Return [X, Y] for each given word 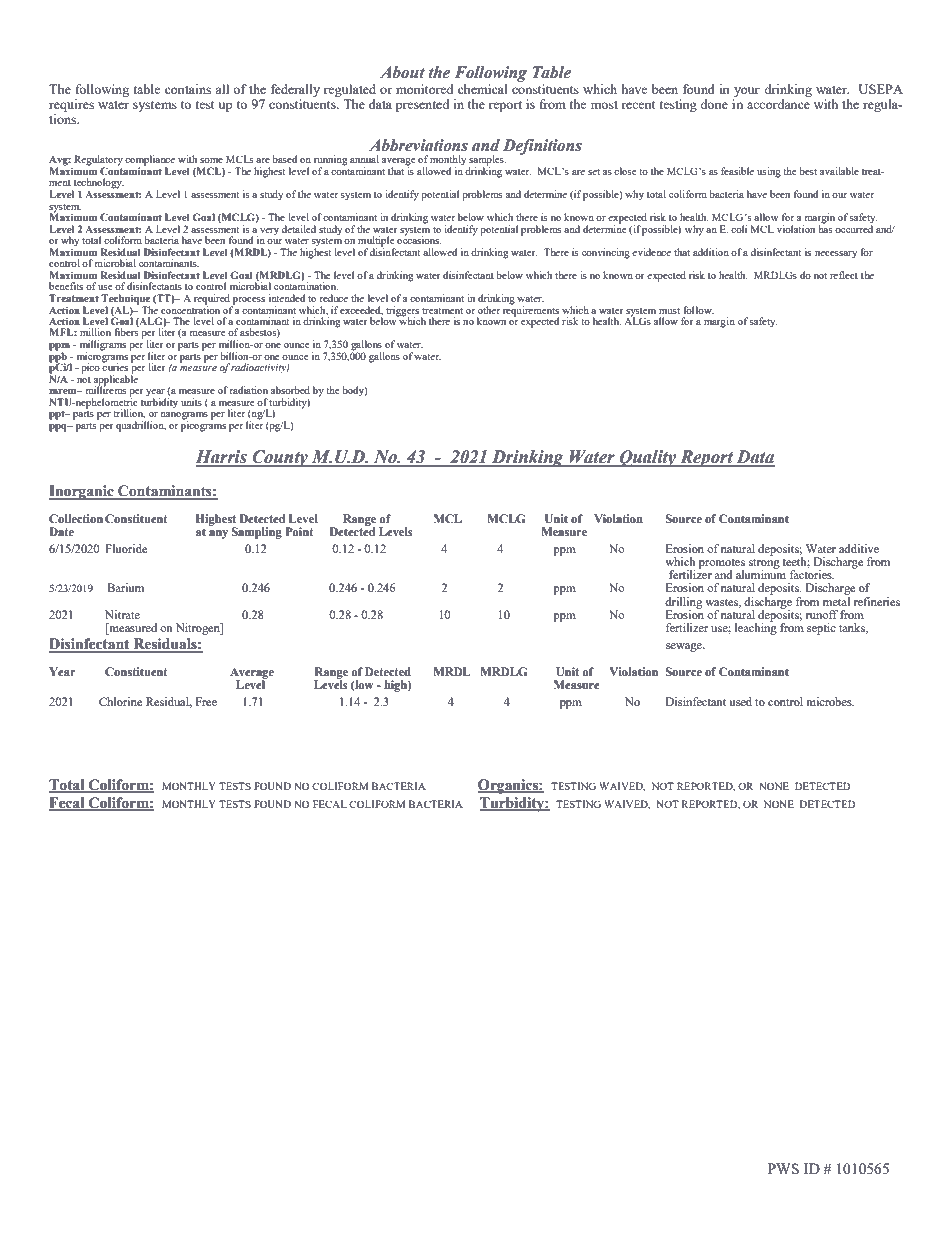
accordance [779, 102]
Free [206, 701]
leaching [756, 628]
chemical [483, 89]
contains [188, 89]
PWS [783, 1168]
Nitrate [122, 614]
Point [300, 532]
